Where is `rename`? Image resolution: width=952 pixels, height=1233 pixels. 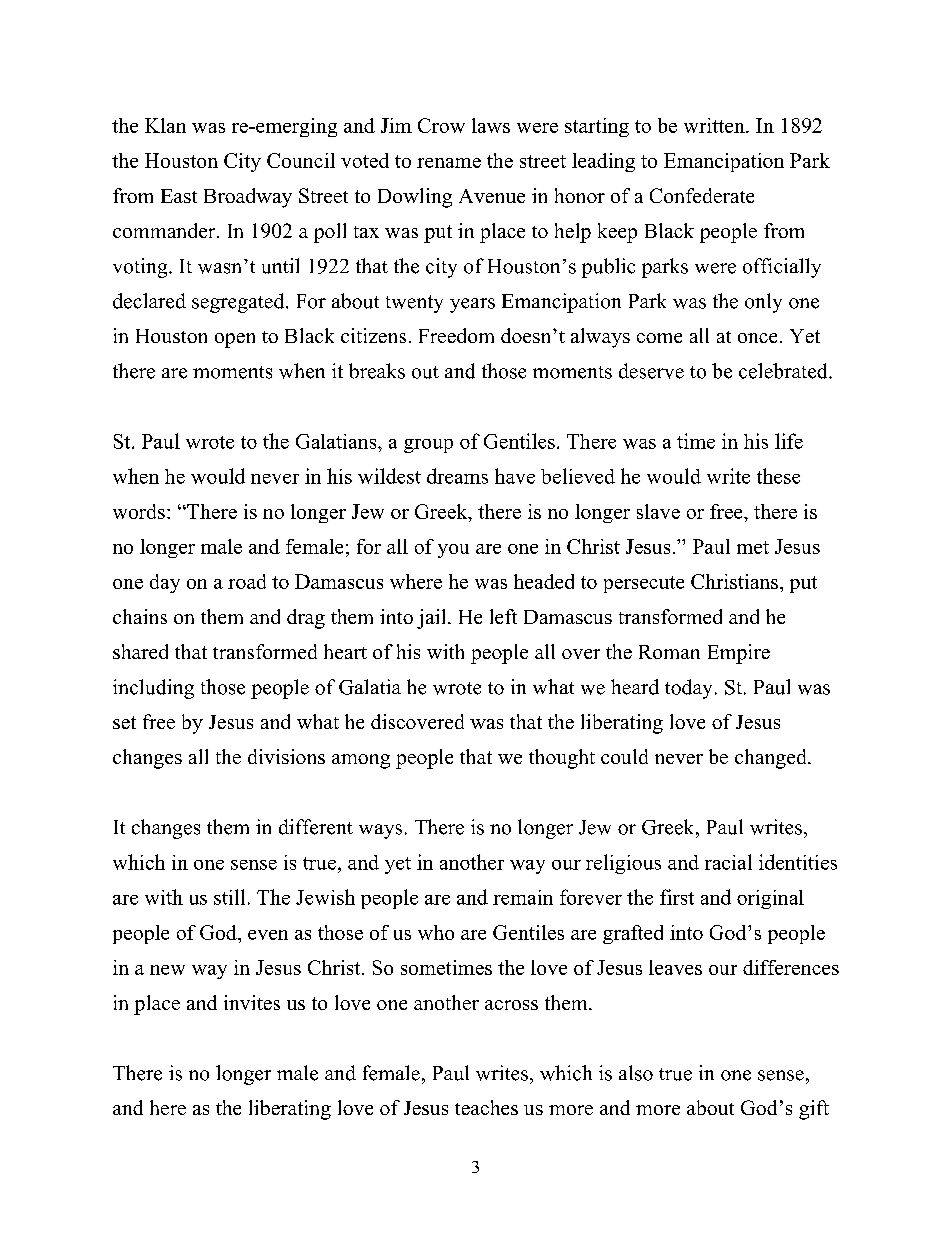
rename is located at coordinates (449, 163).
